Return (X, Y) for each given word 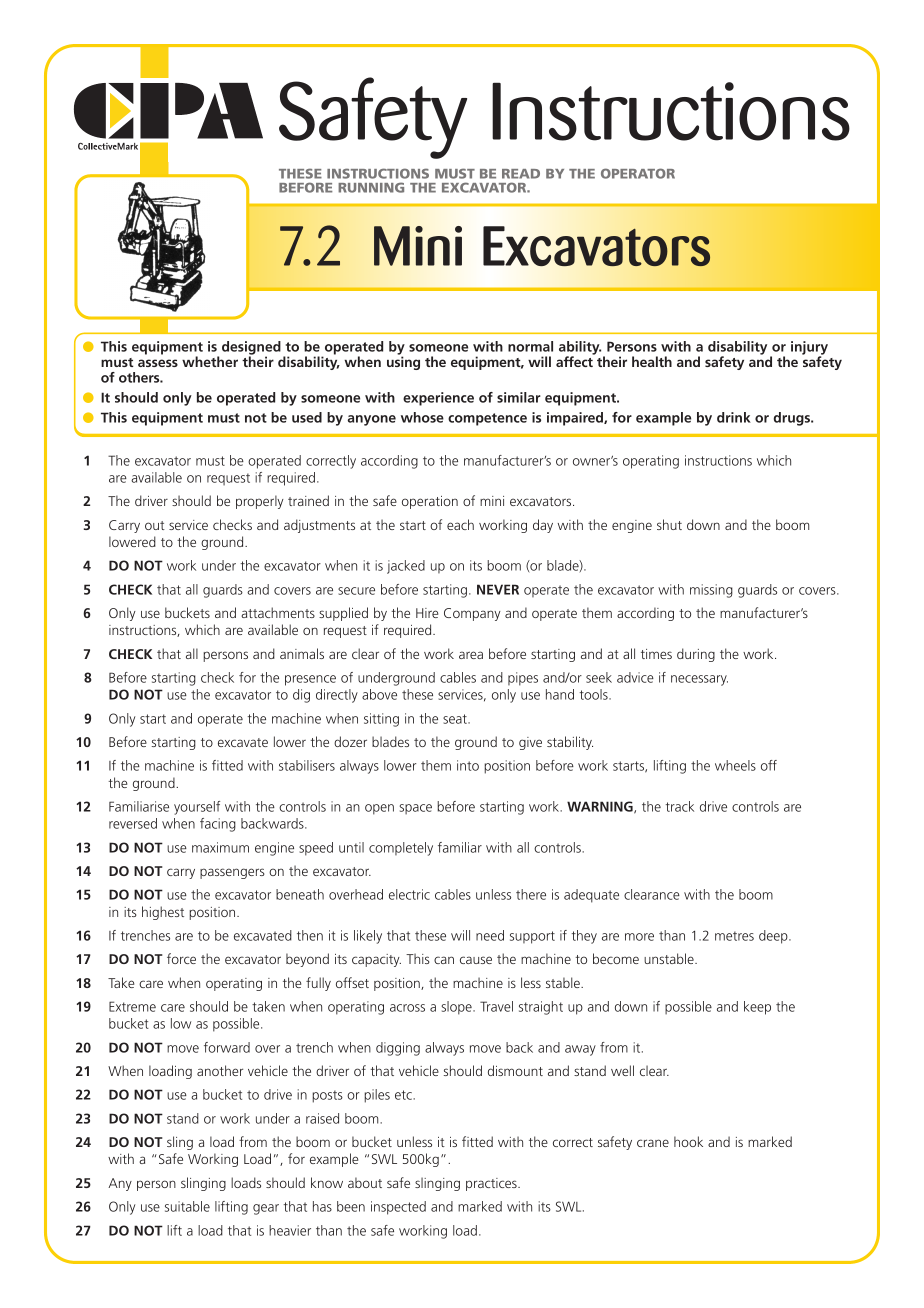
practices (492, 1184)
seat (456, 719)
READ (521, 174)
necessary (699, 680)
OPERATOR (638, 173)
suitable (187, 1206)
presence (310, 680)
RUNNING (371, 187)
